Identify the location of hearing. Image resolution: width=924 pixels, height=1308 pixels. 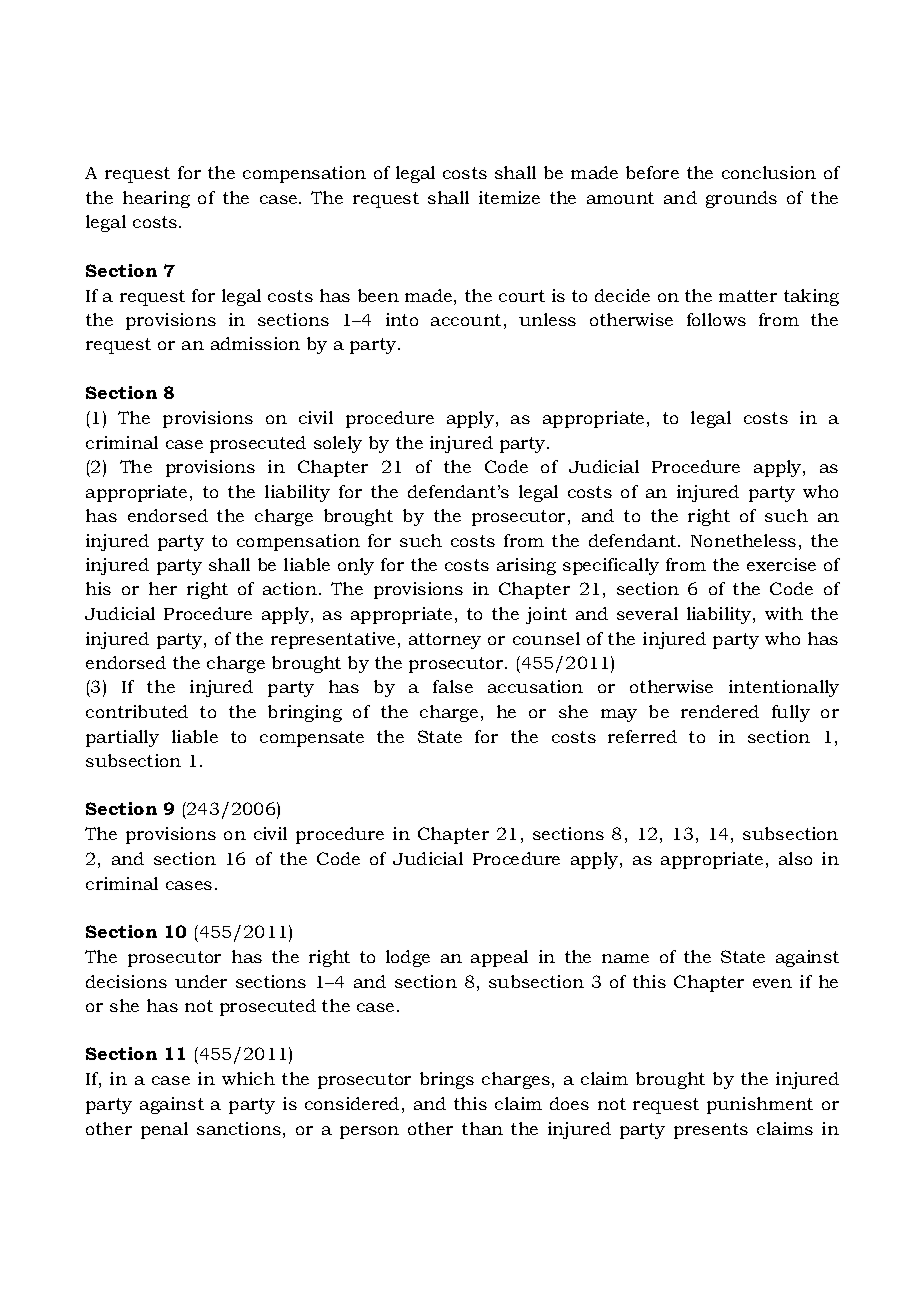
(156, 199).
